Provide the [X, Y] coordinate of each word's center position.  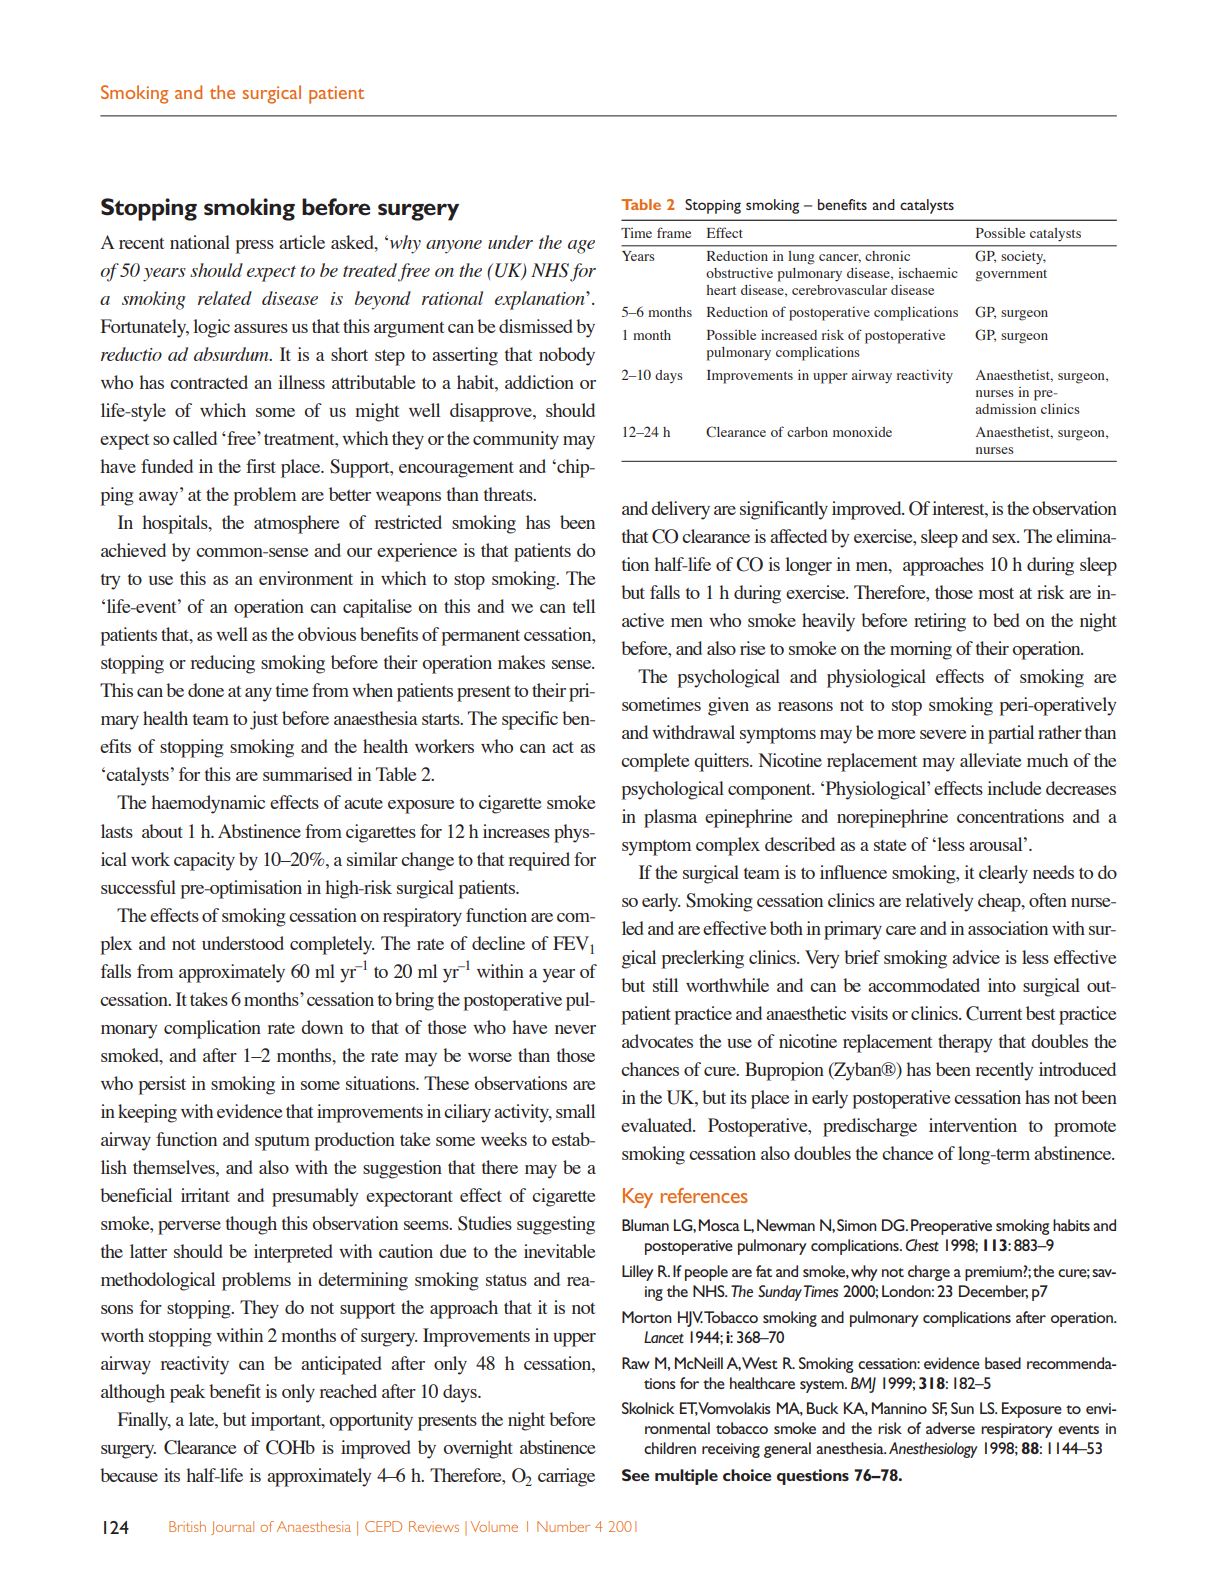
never [575, 1029]
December [993, 1292]
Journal [232, 1528]
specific [530, 720]
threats [509, 494]
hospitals [176, 524]
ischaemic [928, 273]
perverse [189, 1228]
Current [994, 1013]
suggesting [556, 1225]
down [322, 1027]
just [264, 720]
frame [674, 232]
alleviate [990, 760]
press [254, 247]
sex [1005, 538]
